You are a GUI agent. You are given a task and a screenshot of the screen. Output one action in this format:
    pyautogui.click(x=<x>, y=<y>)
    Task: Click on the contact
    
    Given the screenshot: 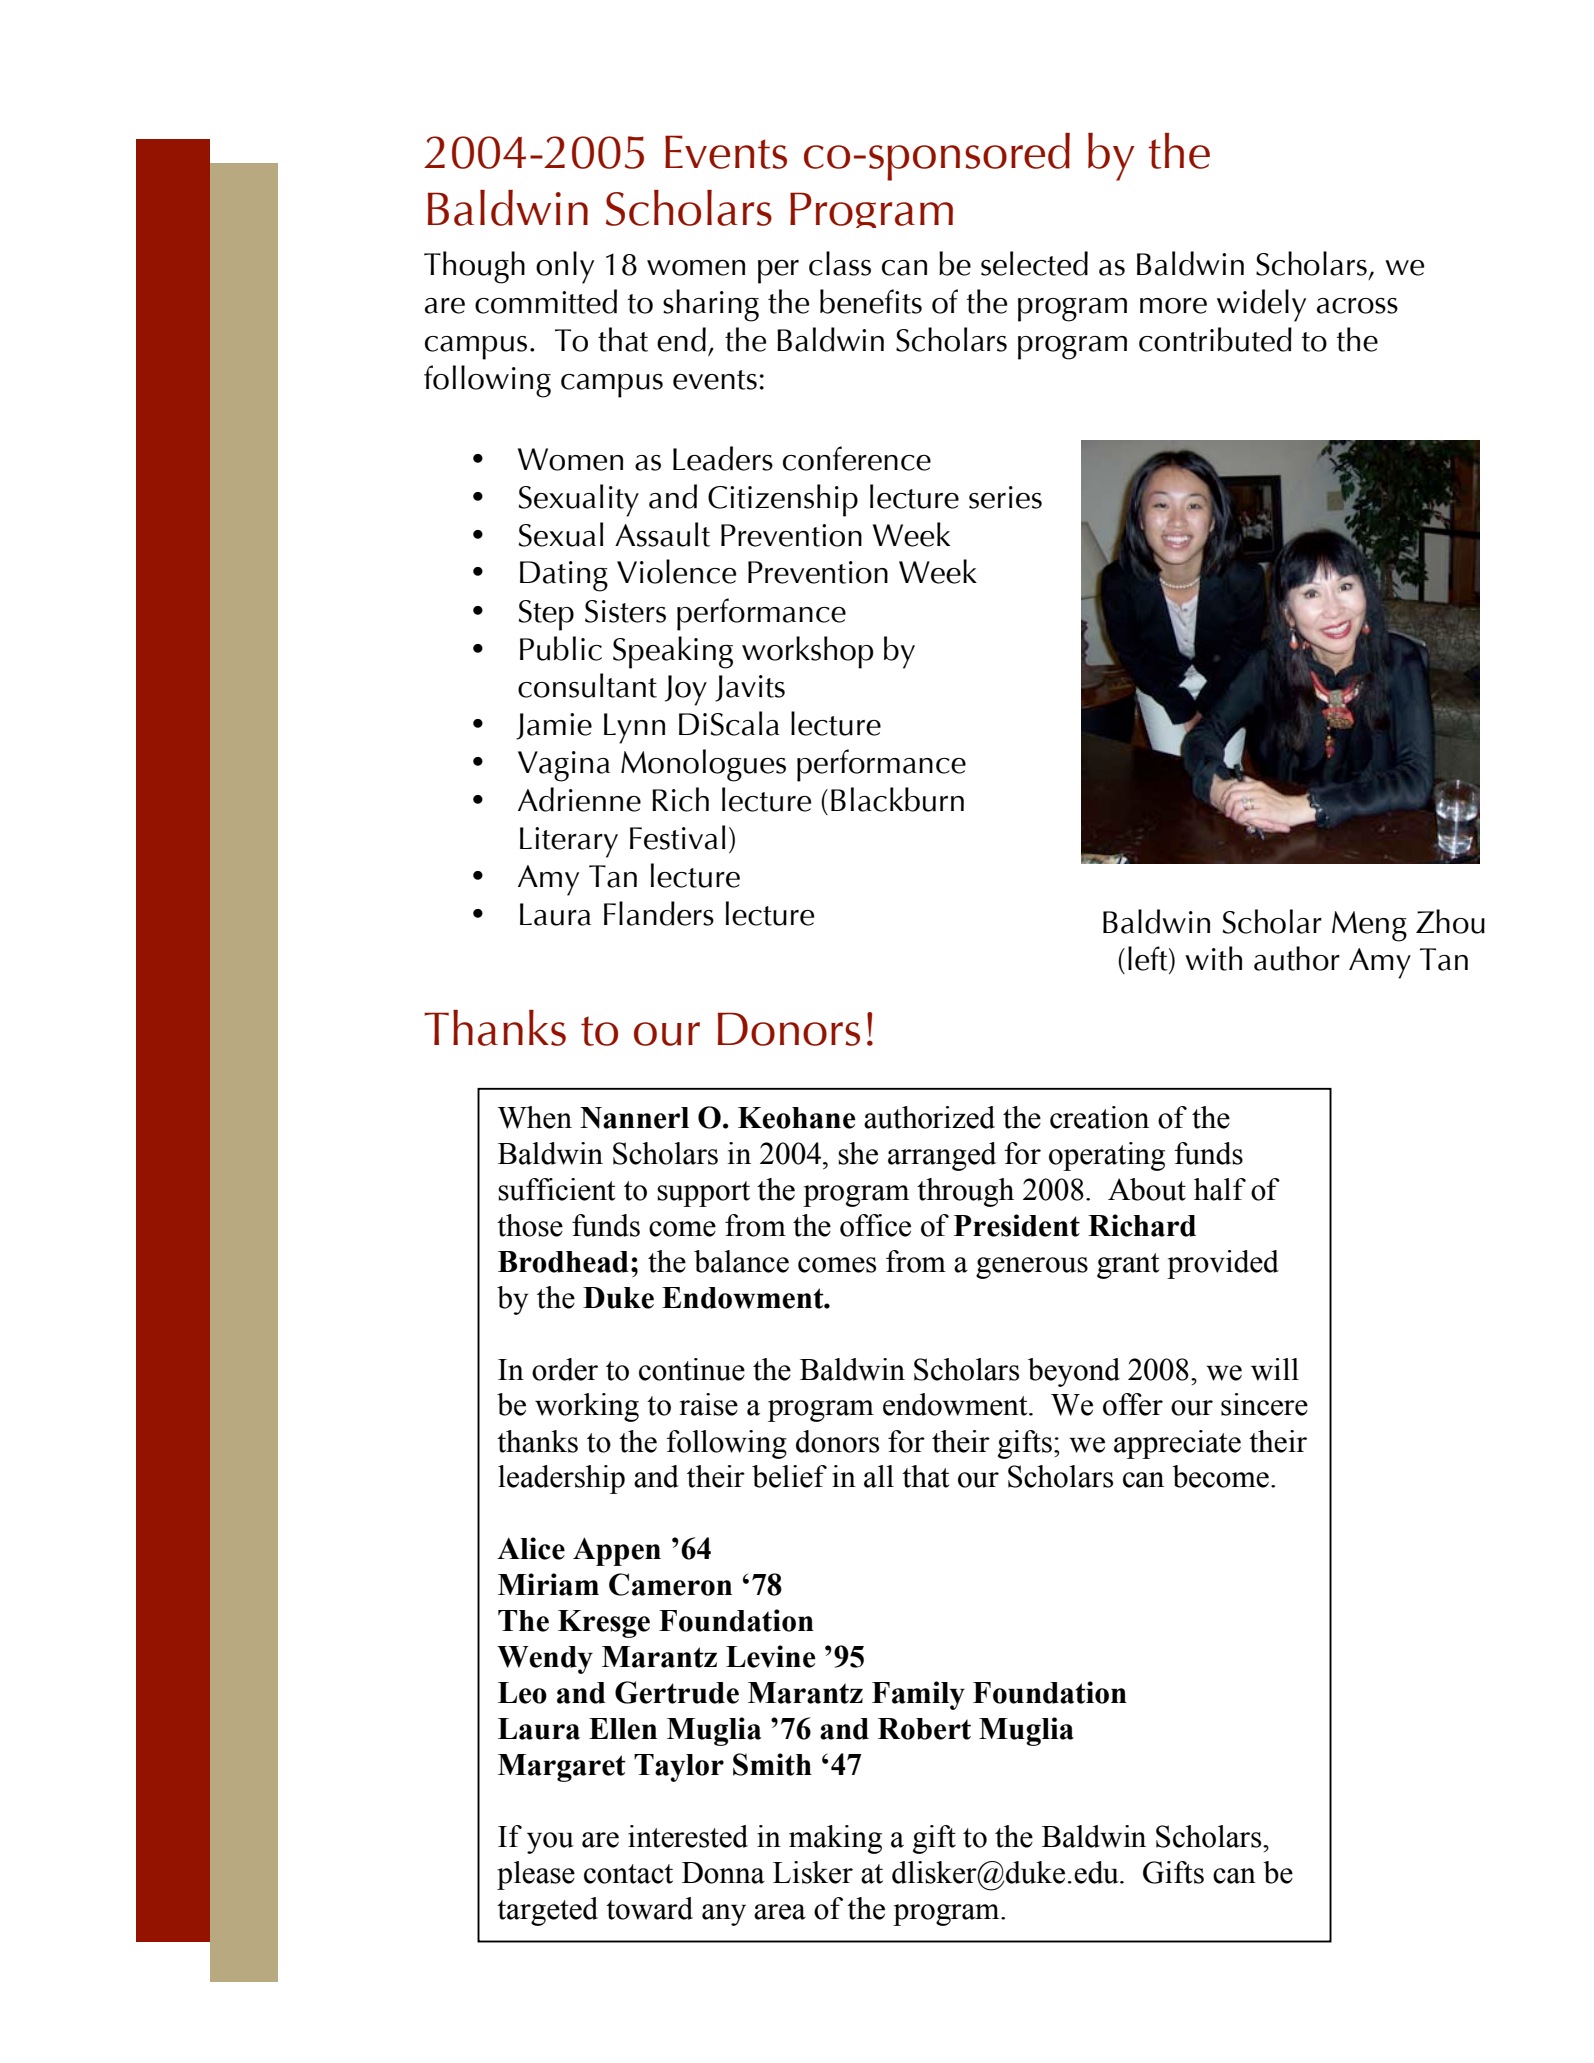 What is the action you would take?
    pyautogui.click(x=628, y=1874)
